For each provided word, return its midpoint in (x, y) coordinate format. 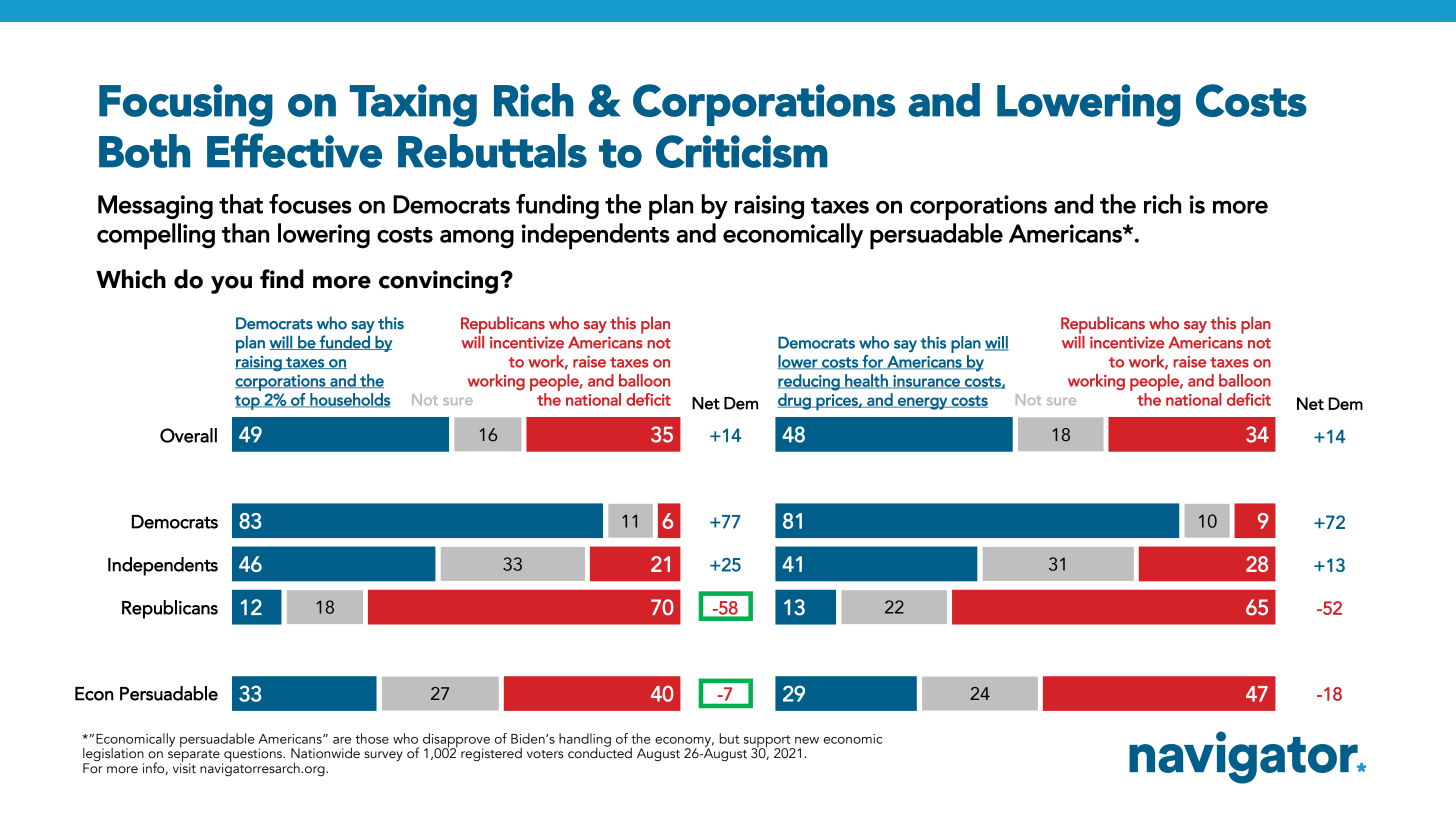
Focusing (186, 105)
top (248, 402)
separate (194, 756)
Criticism (742, 151)
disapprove (456, 741)
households (349, 400)
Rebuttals (492, 151)
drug (795, 401)
